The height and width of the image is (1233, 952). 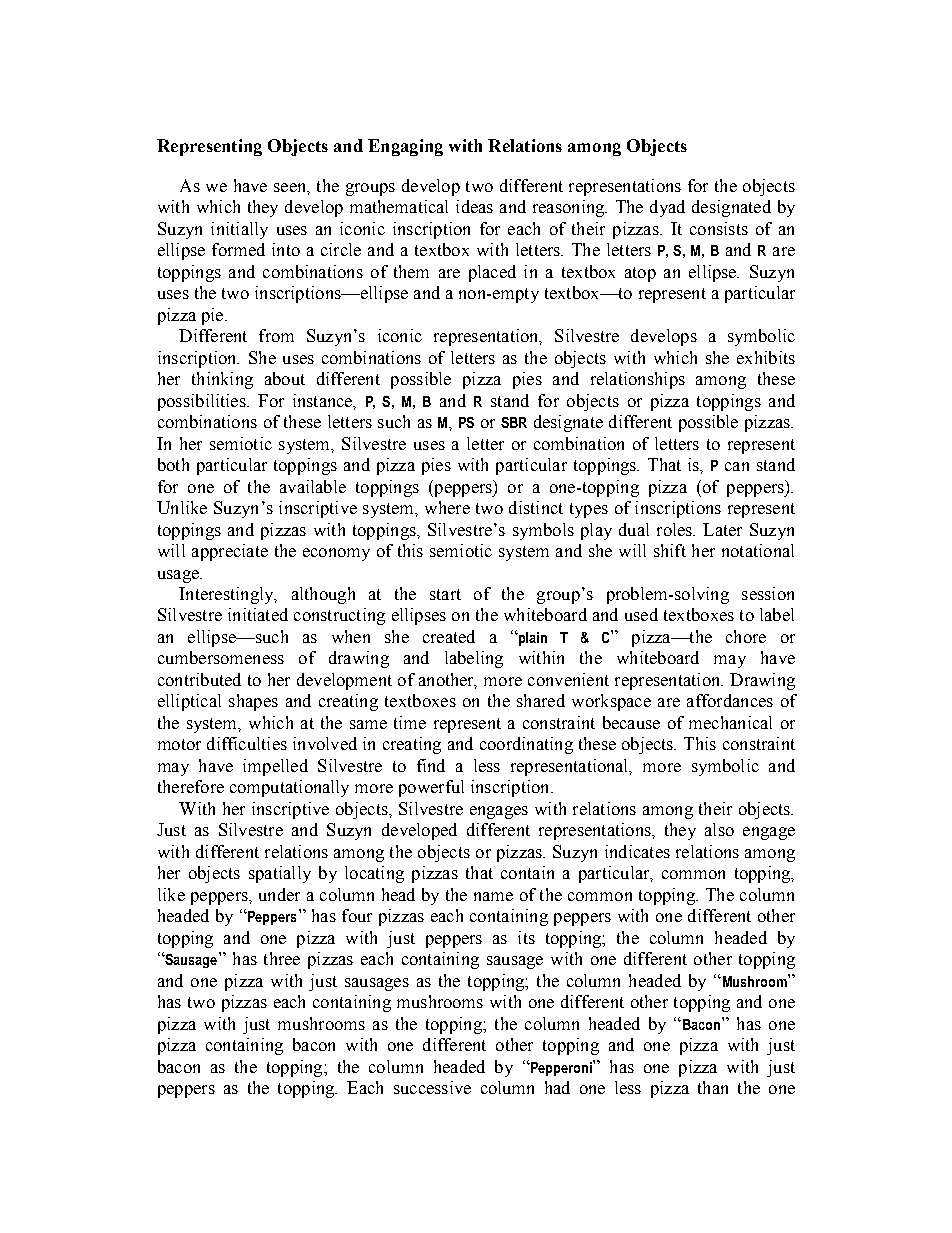 I want to click on dyad, so click(x=667, y=208).
